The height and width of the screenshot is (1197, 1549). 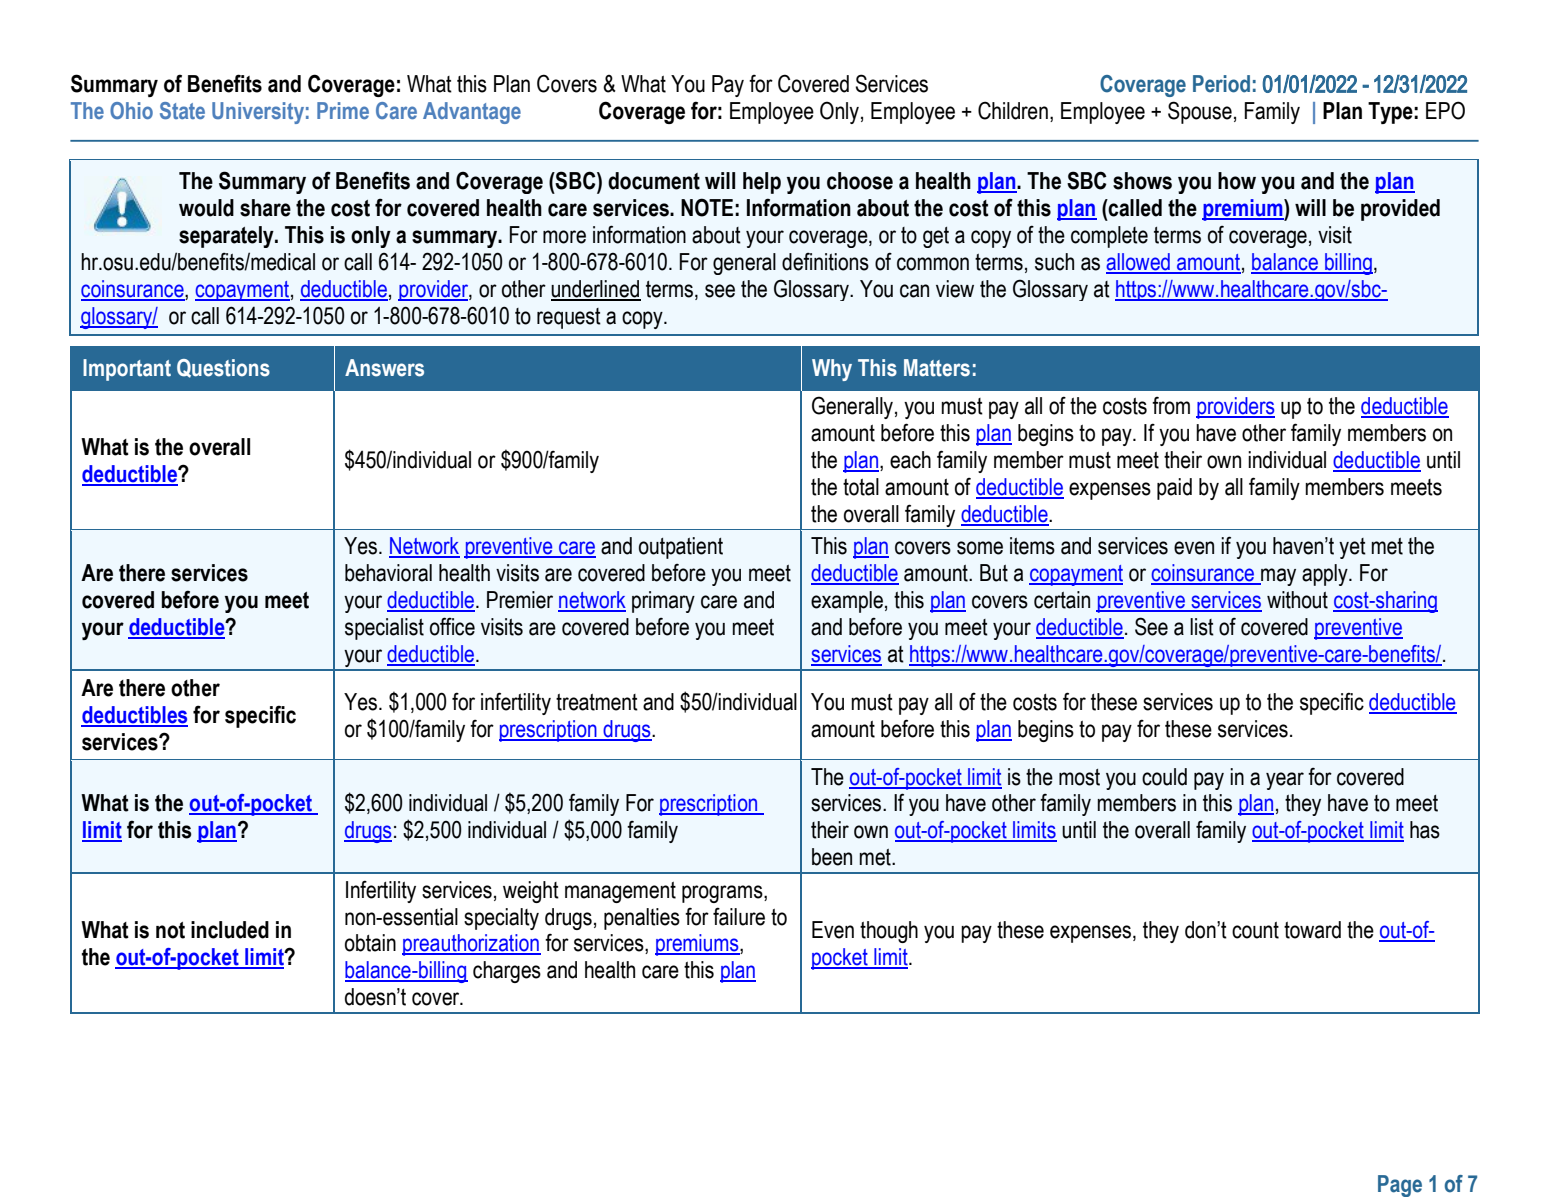 What do you see at coordinates (762, 183) in the screenshot?
I see `help` at bounding box center [762, 183].
